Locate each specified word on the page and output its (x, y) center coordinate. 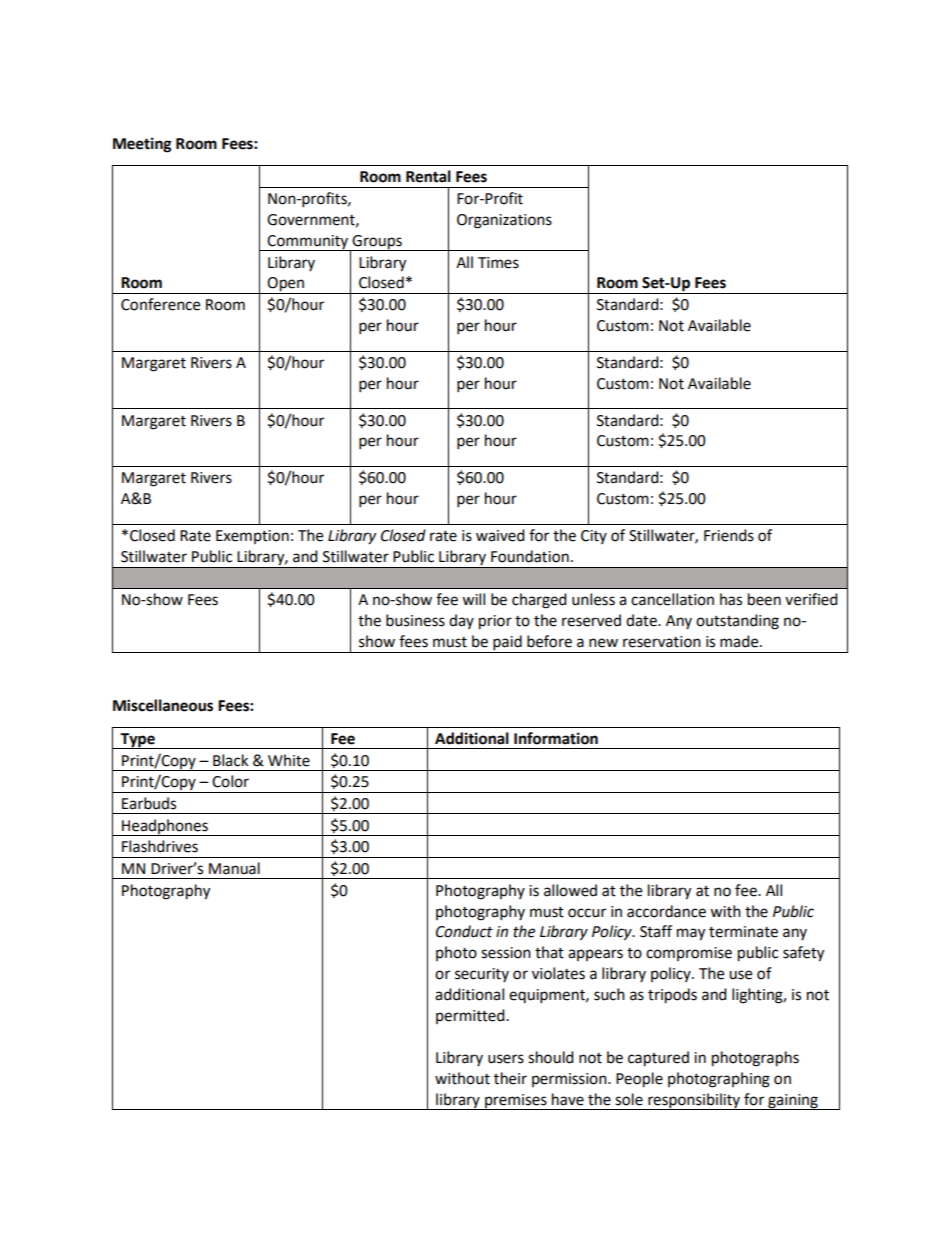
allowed (570, 890)
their (510, 1078)
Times (498, 263)
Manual (234, 868)
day (461, 621)
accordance (666, 911)
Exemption (252, 537)
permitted (471, 1016)
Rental (428, 176)
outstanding (737, 622)
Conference (160, 304)
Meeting (142, 145)
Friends (729, 535)
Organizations (504, 221)
